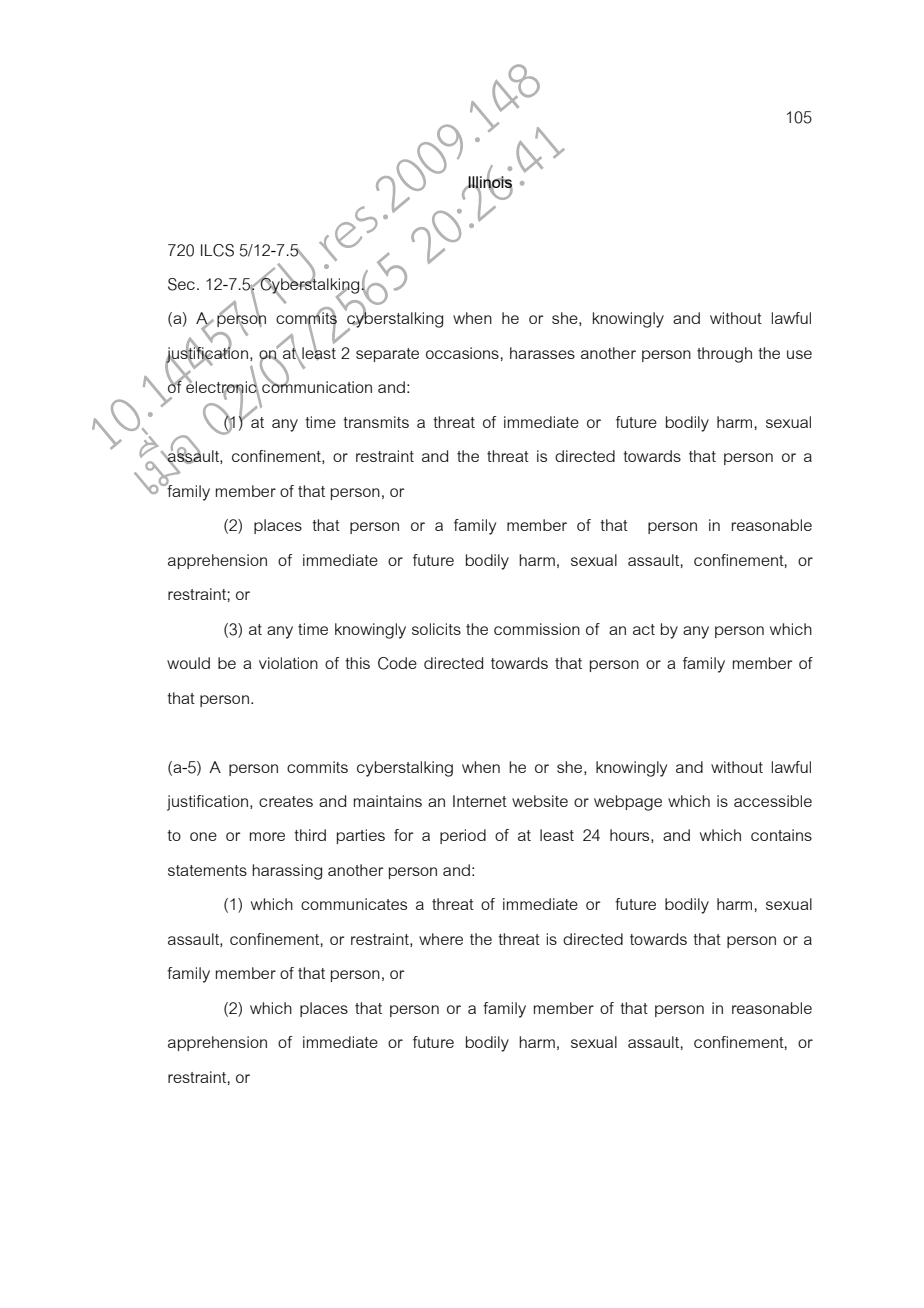 The width and height of the screenshot is (924, 1308). What do you see at coordinates (773, 801) in the screenshot?
I see `accessible` at bounding box center [773, 801].
